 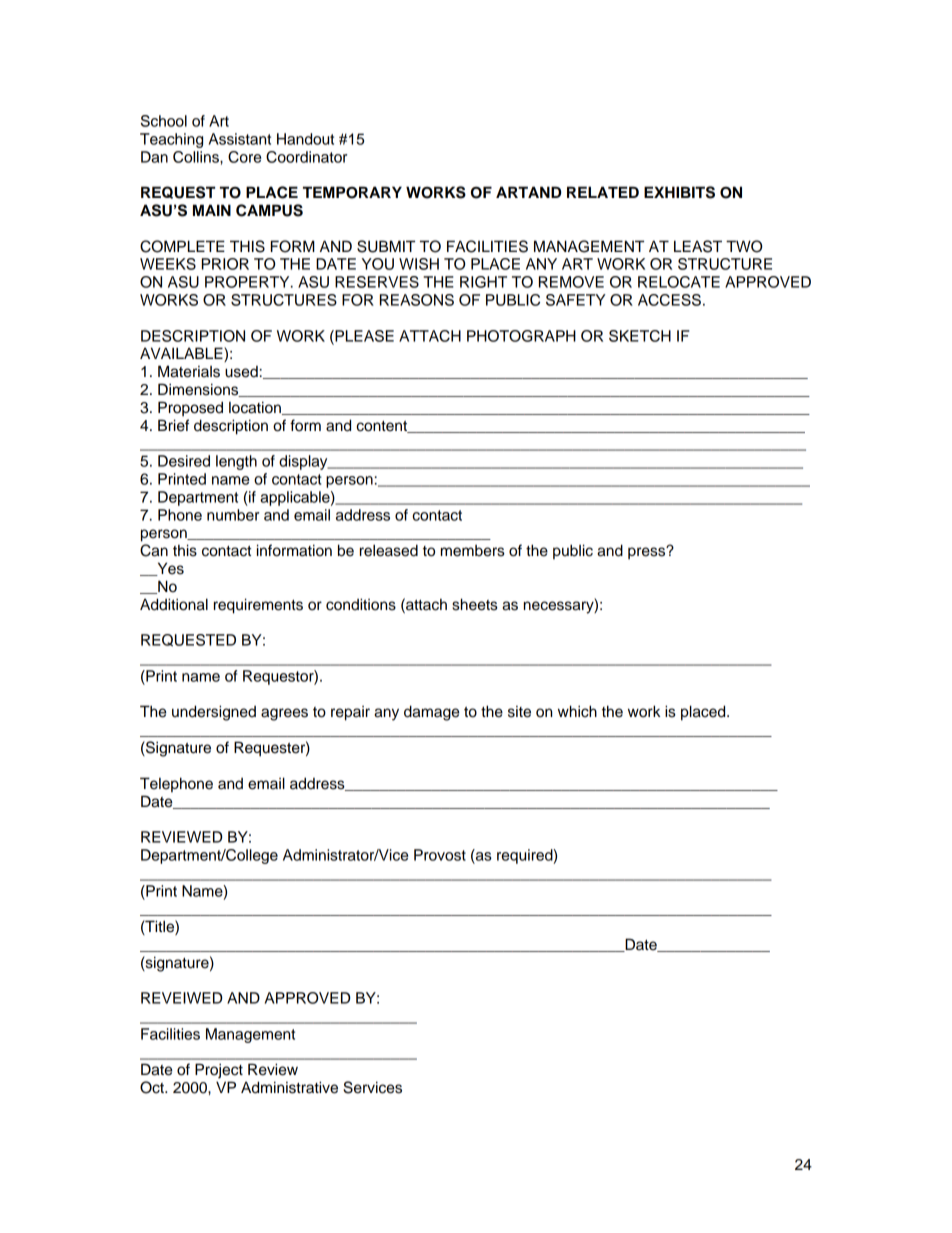 I want to click on which, so click(x=577, y=711).
